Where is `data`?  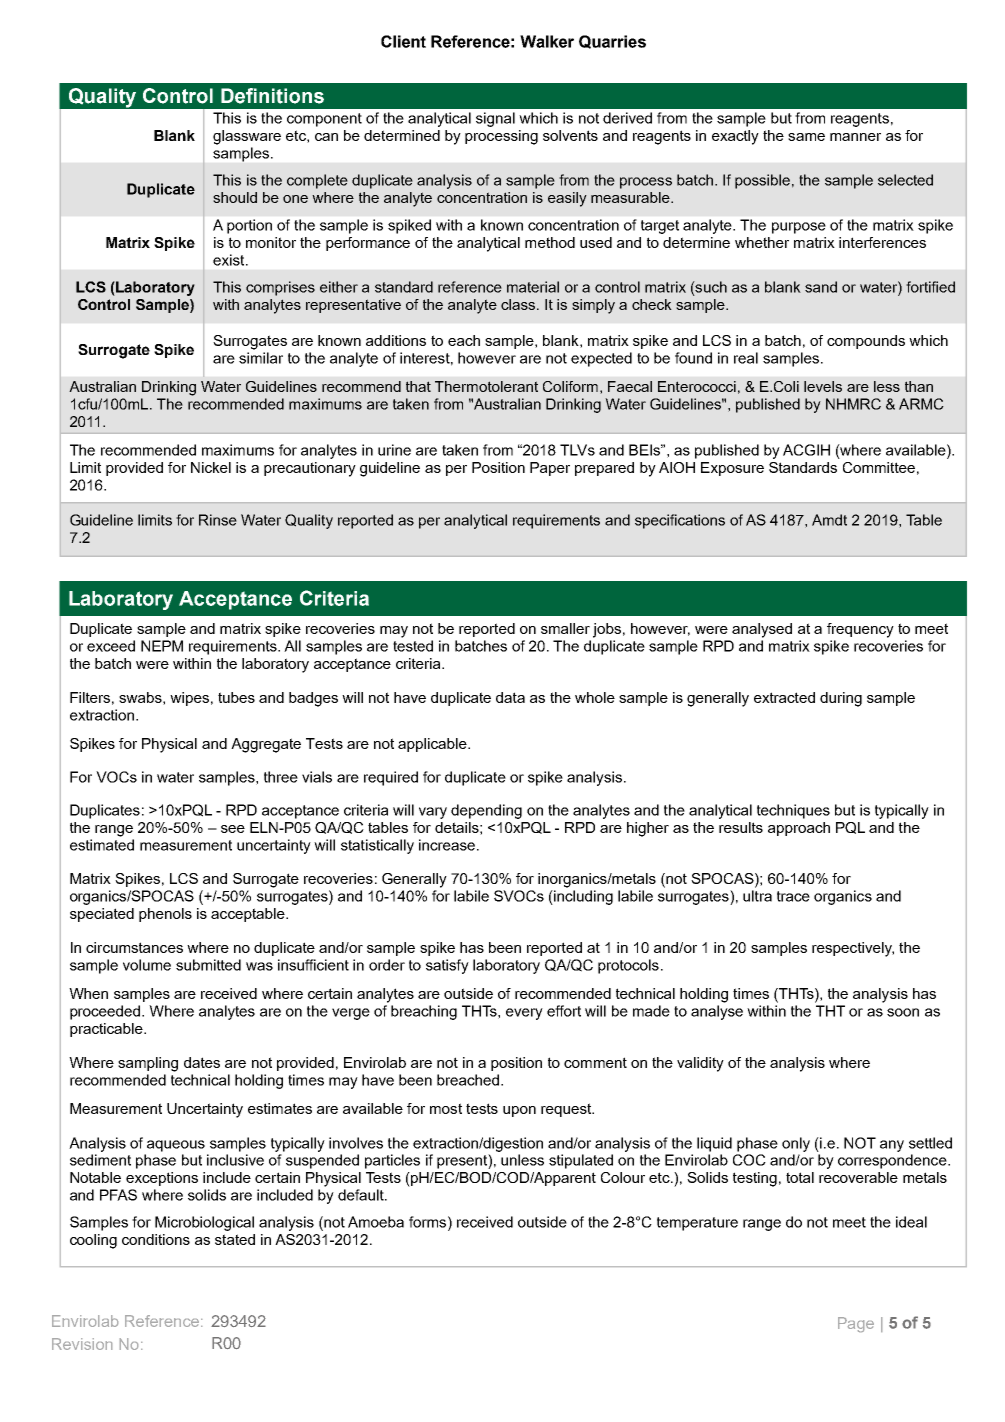
data is located at coordinates (510, 697).
